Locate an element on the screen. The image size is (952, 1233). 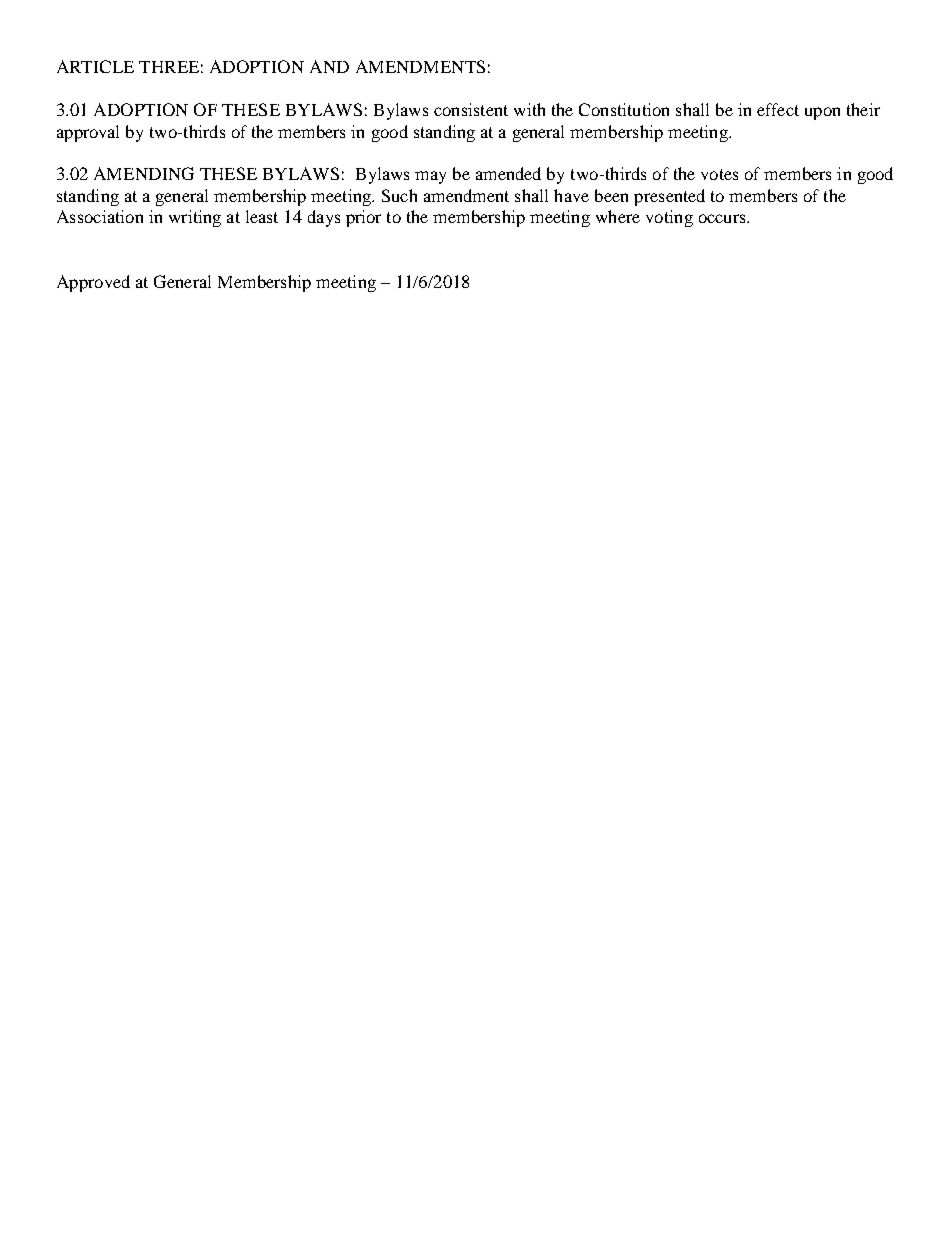
ARTICLE is located at coordinates (95, 66).
